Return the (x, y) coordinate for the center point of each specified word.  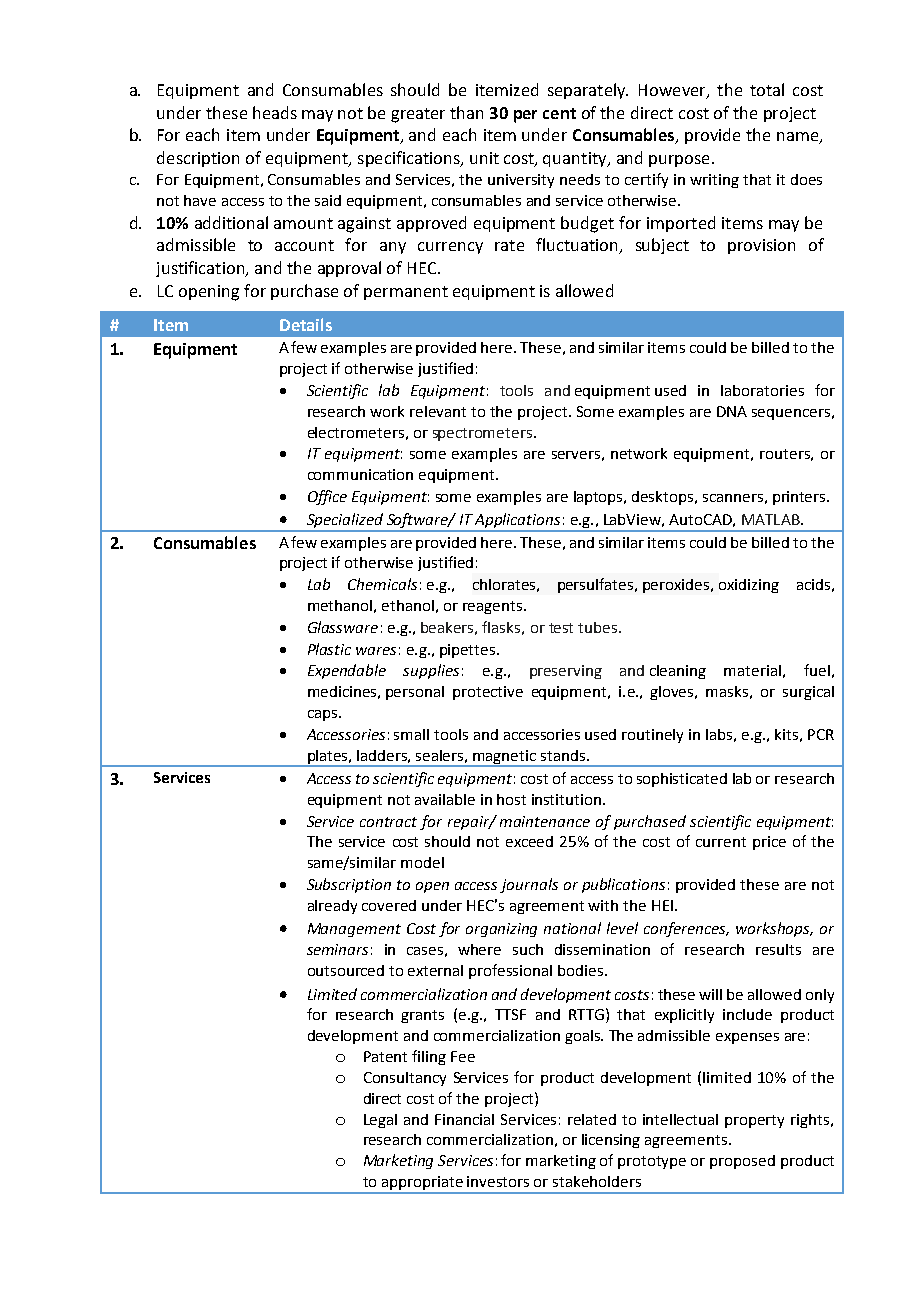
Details (306, 324)
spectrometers (482, 434)
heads (275, 112)
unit (484, 158)
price (769, 843)
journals (529, 885)
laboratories (762, 390)
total (767, 89)
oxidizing (749, 586)
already (332, 907)
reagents (492, 607)
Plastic (329, 649)
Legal (380, 1121)
